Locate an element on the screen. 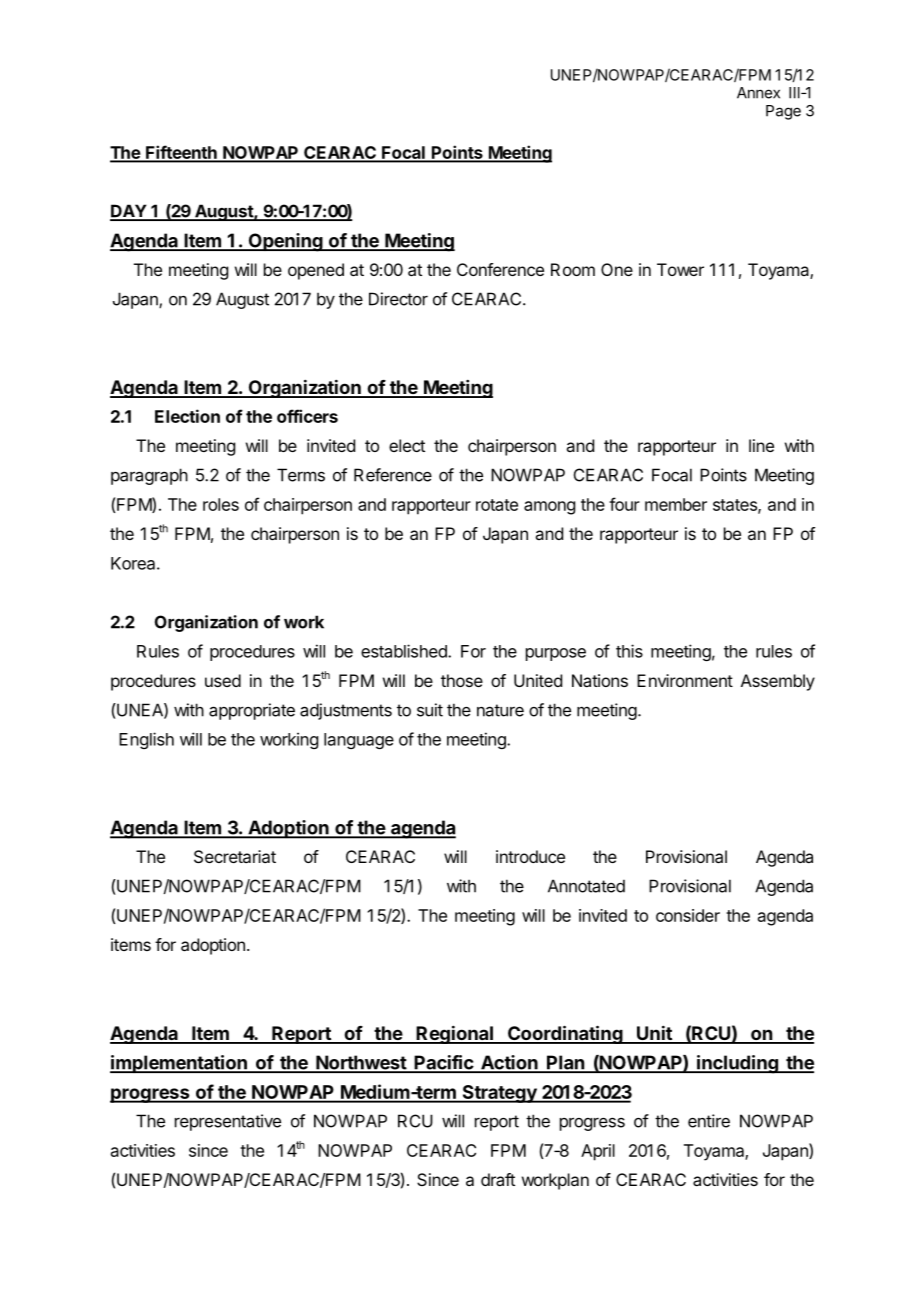 Image resolution: width=924 pixels, height=1308 pixels. draft is located at coordinates (498, 1179).
